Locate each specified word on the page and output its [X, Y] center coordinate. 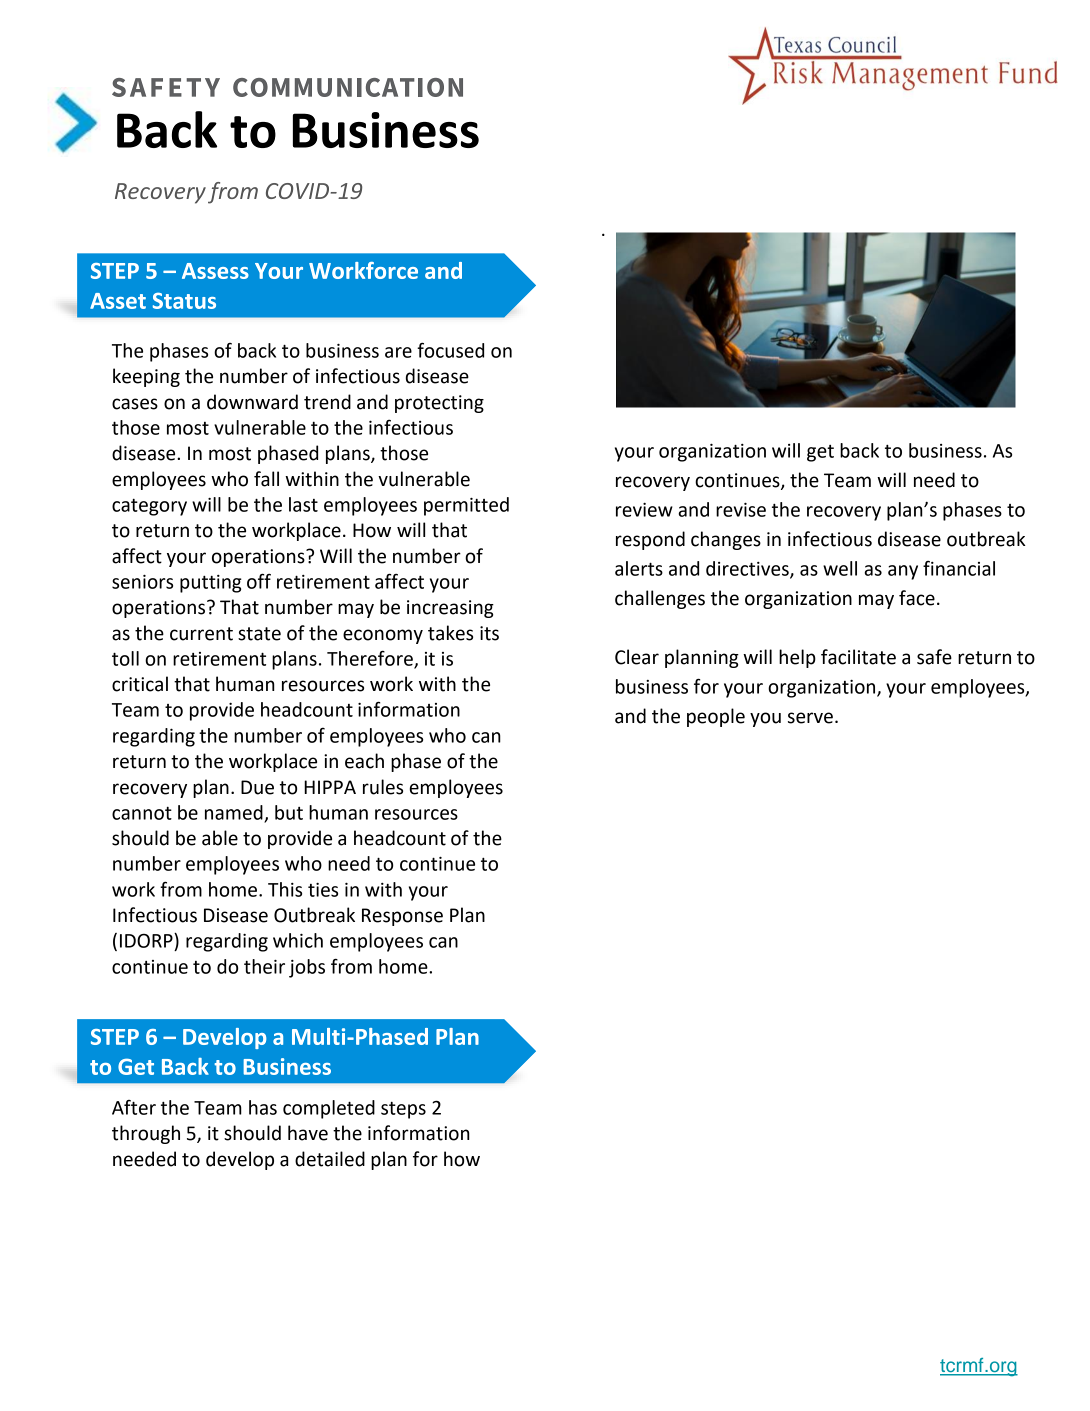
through [146, 1134]
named [235, 813]
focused [450, 350]
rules [383, 787]
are [398, 352]
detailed [330, 1159]
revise [741, 510]
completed [329, 1109]
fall [266, 479]
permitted [466, 506]
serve [810, 718]
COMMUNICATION [348, 87]
